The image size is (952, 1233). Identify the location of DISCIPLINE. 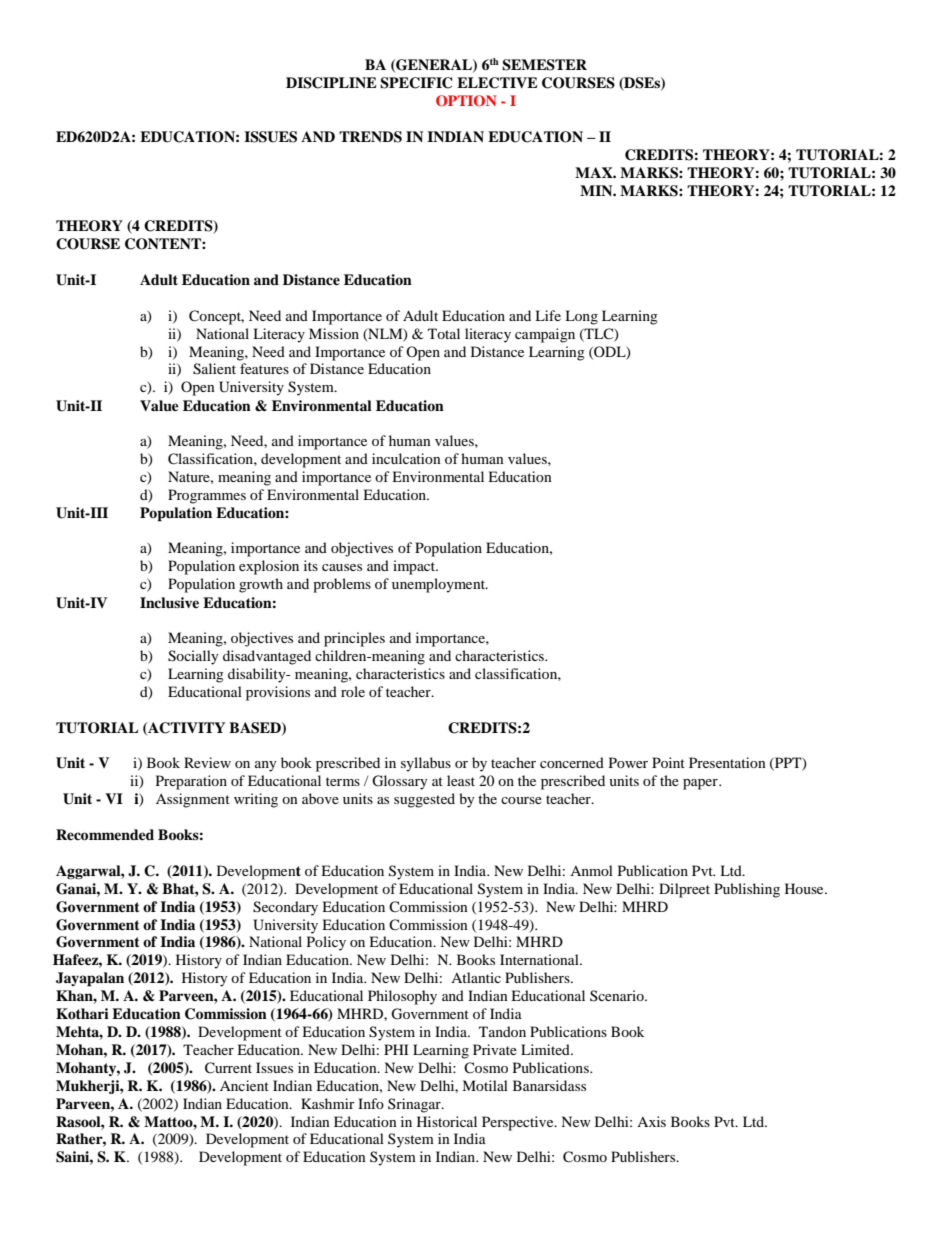
(331, 83).
